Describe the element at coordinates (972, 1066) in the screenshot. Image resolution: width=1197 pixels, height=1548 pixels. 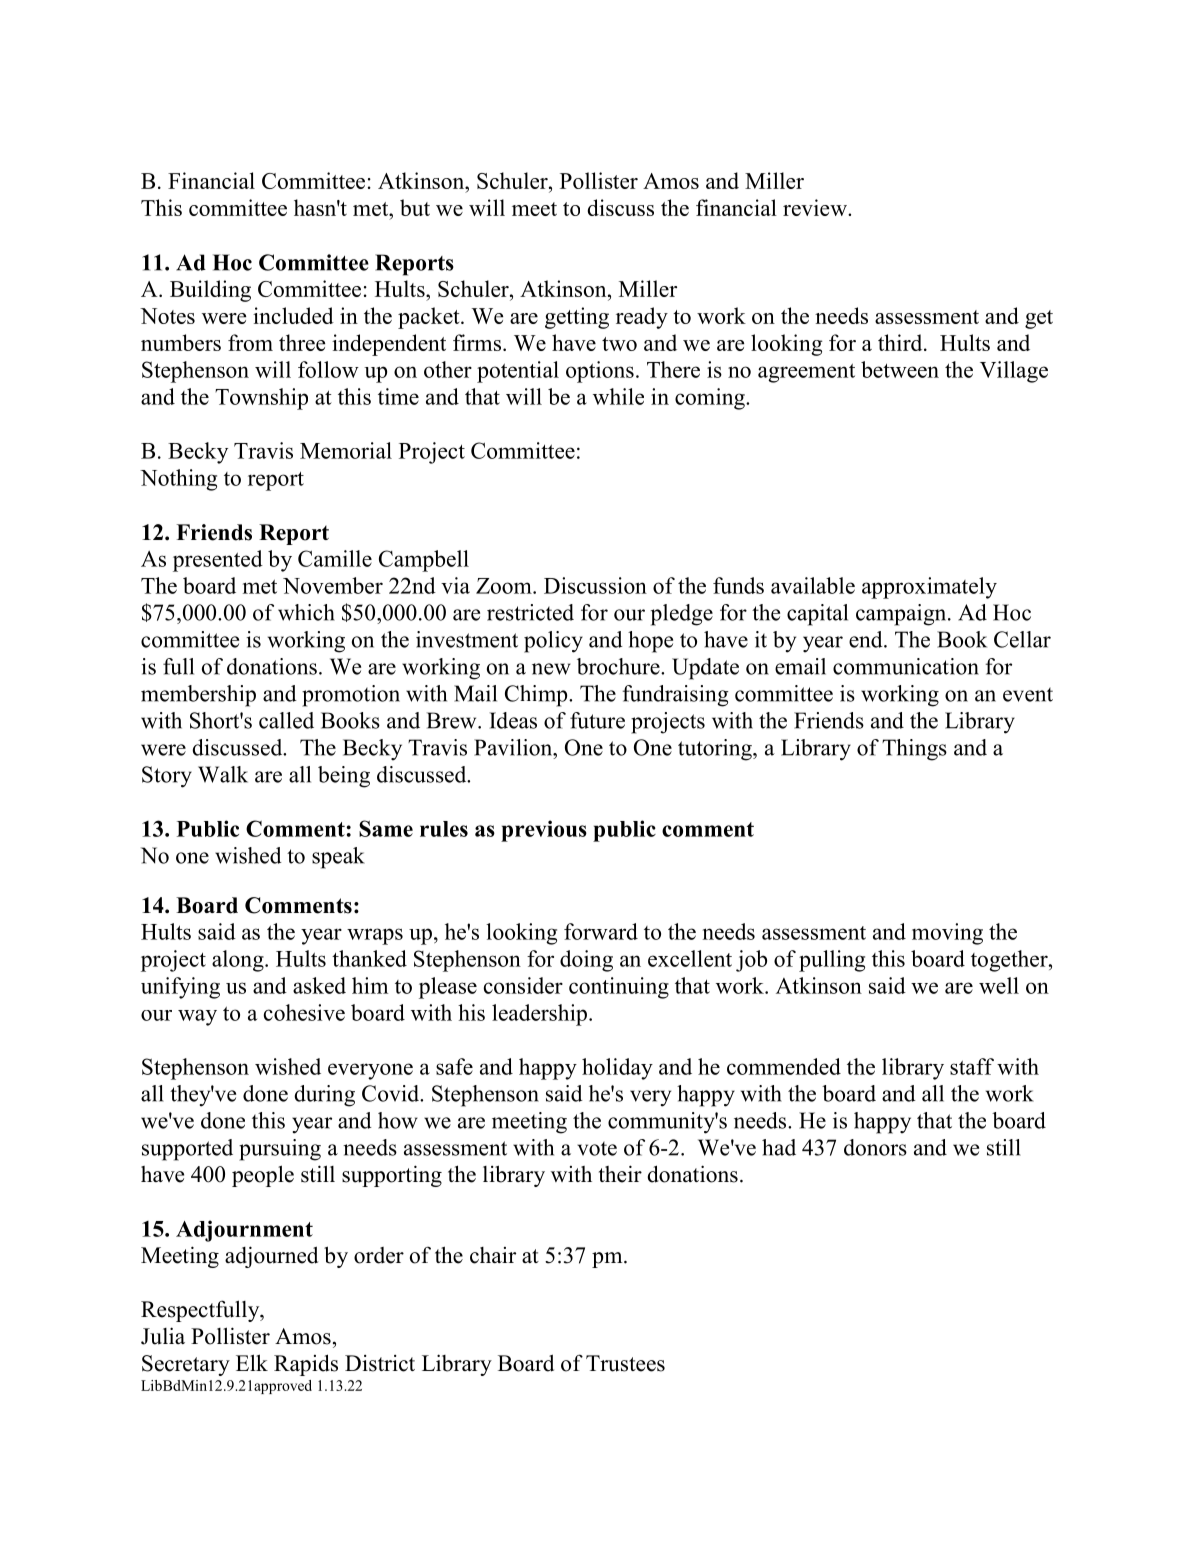
I see `staff` at that location.
